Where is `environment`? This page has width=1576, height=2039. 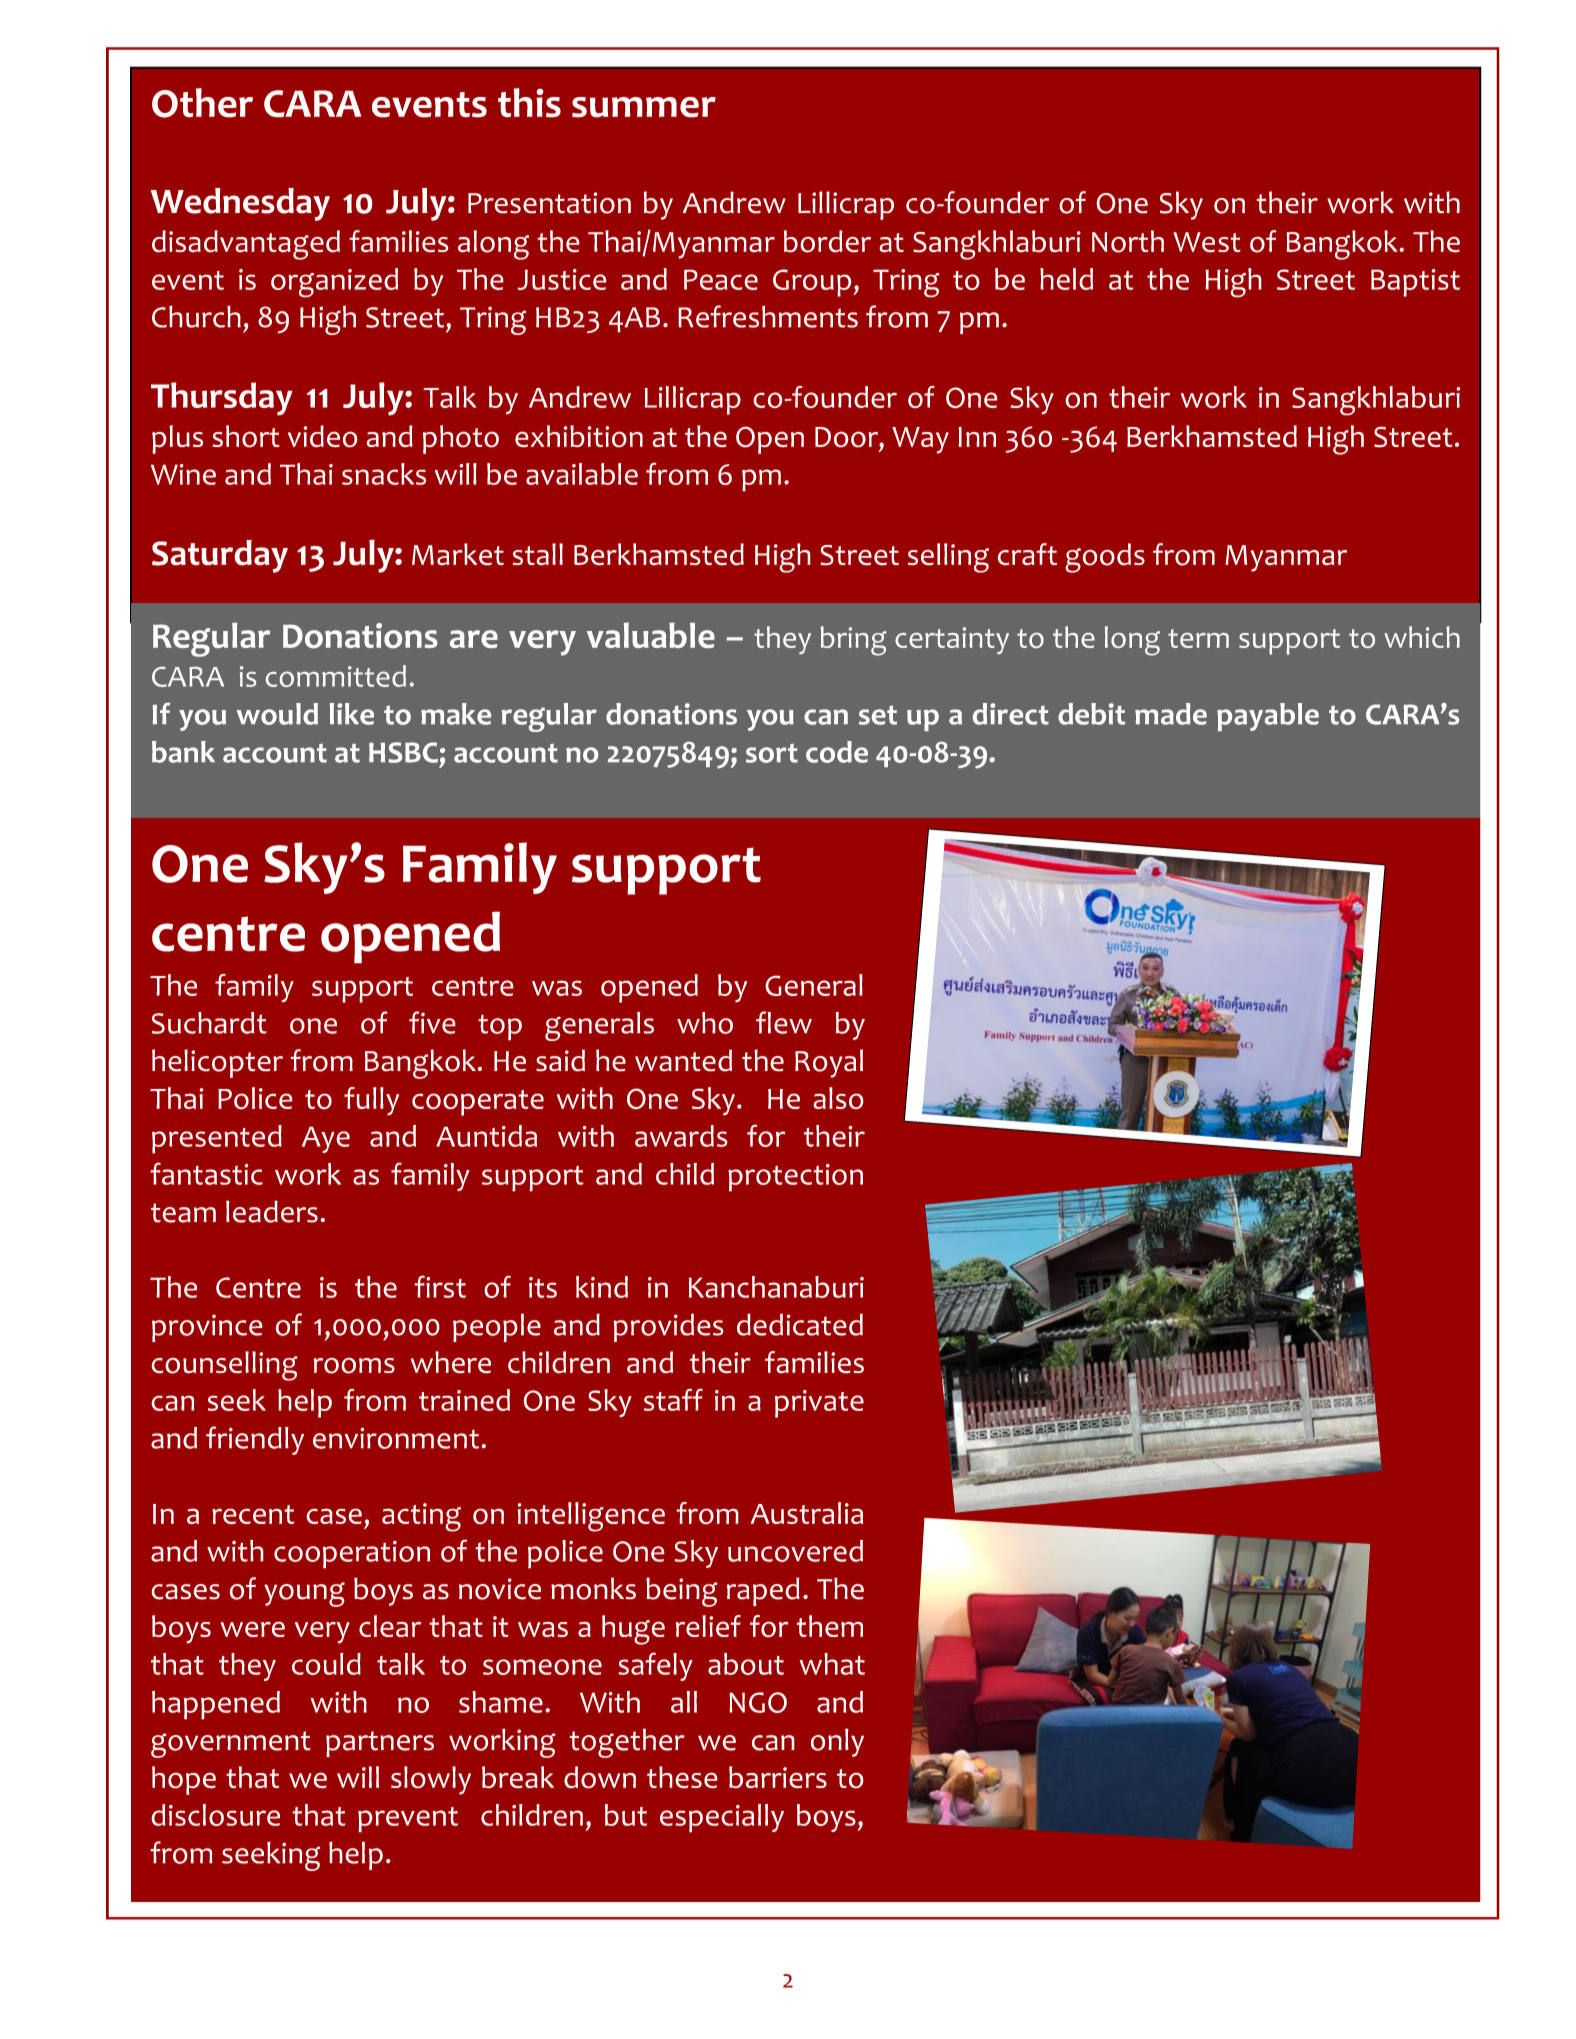
environment is located at coordinates (397, 1438).
